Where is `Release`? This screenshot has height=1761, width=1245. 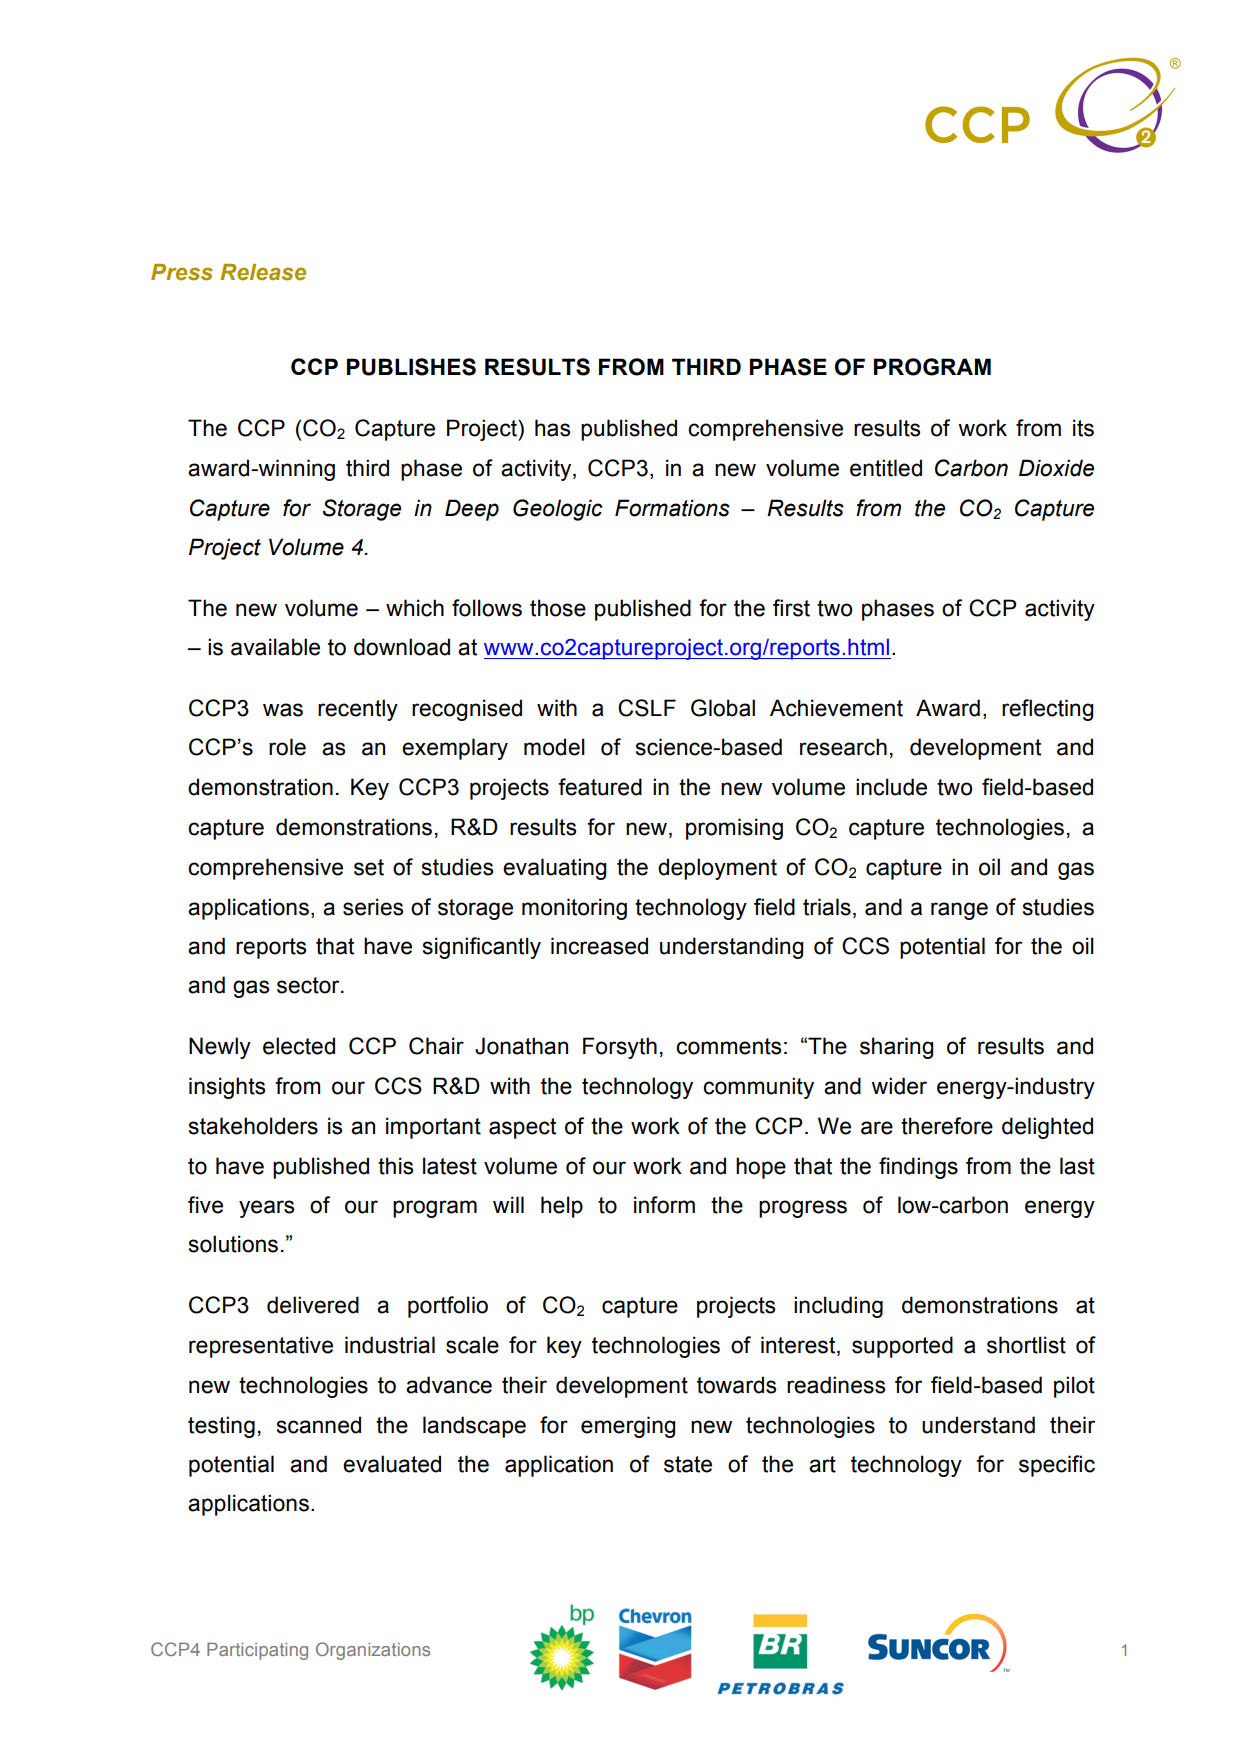 Release is located at coordinates (263, 272).
